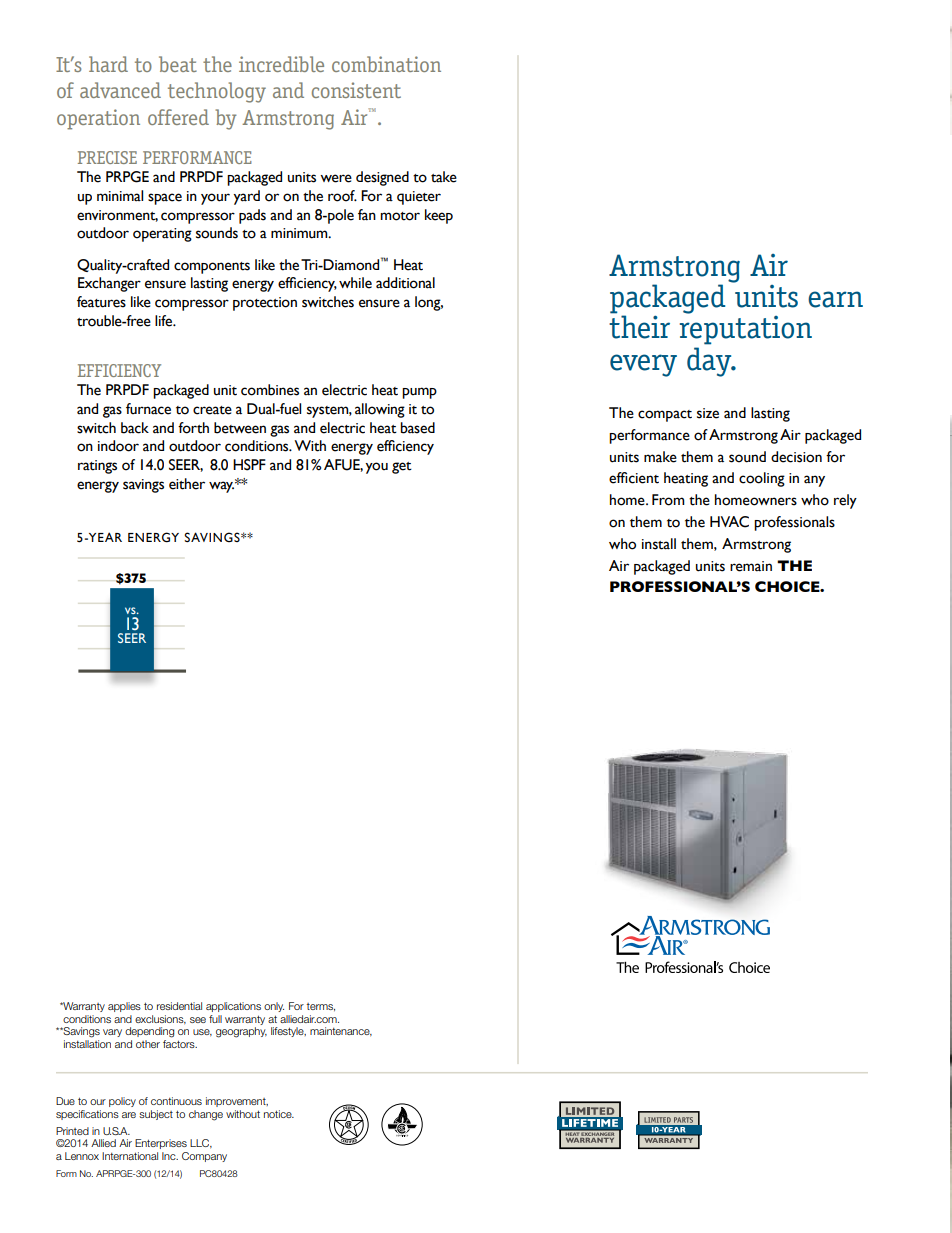 This screenshot has height=1233, width=952. I want to click on back, so click(135, 428).
